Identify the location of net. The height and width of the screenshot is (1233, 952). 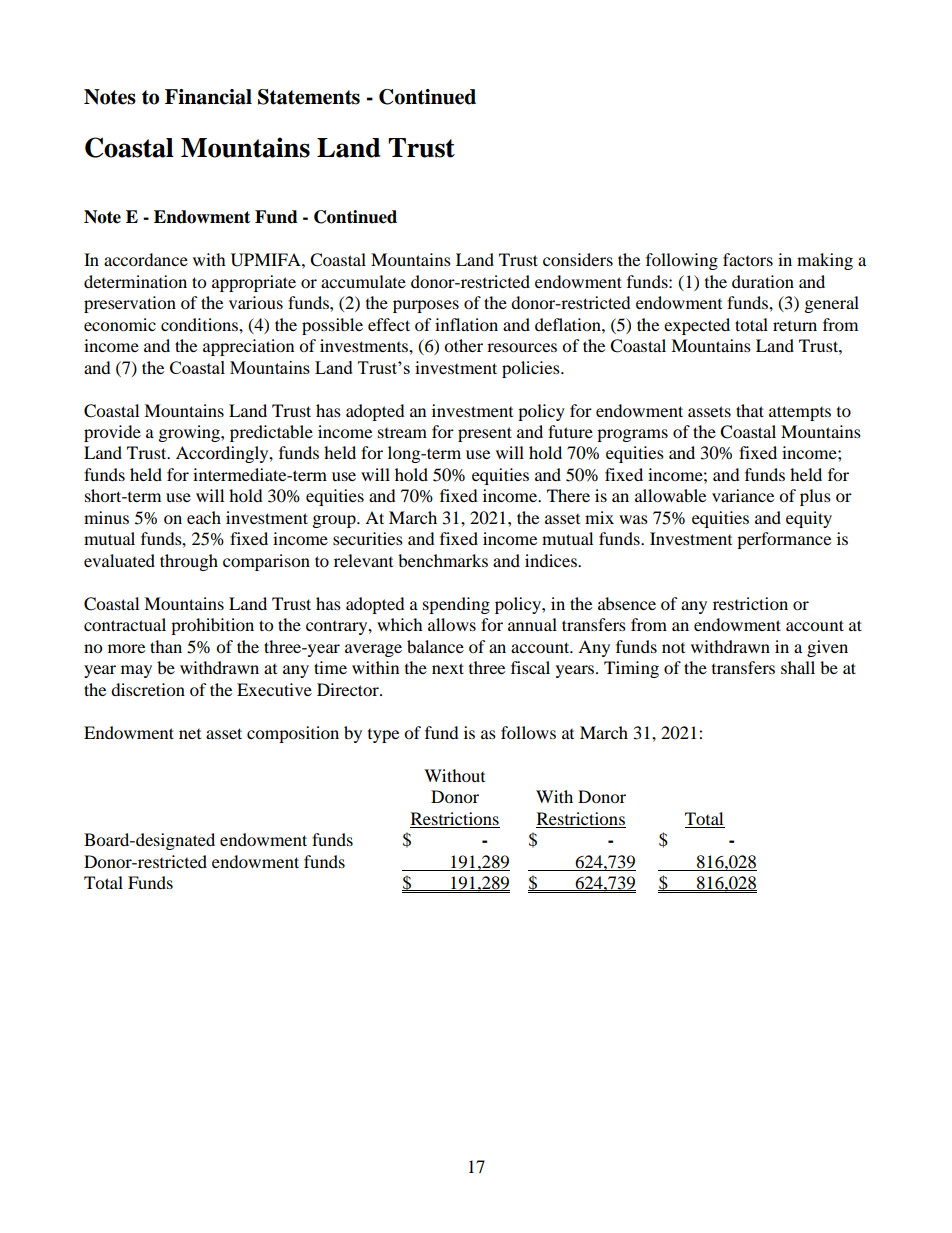
(190, 734).
